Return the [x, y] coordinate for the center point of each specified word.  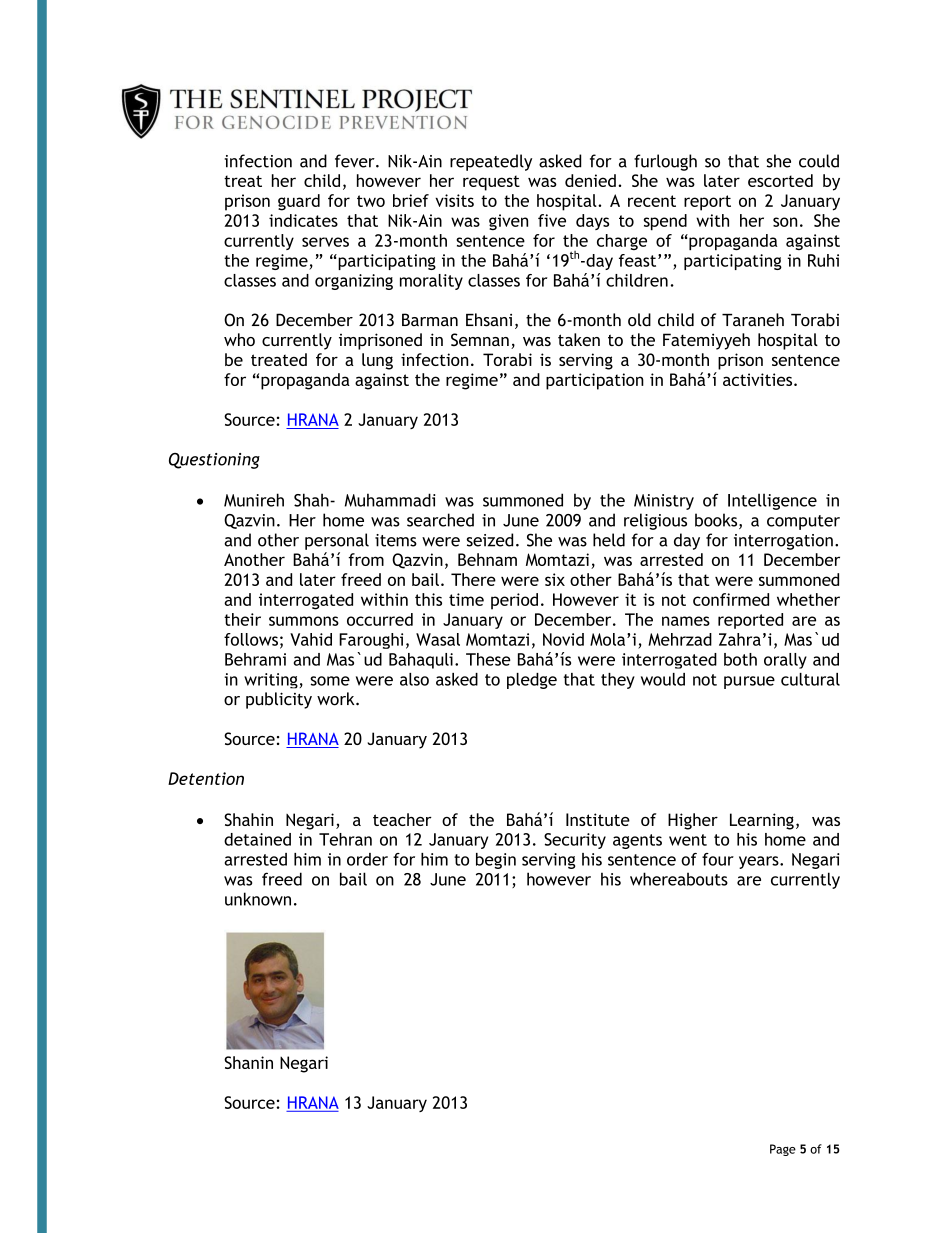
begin [496, 861]
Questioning [214, 461]
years [760, 862]
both [740, 659]
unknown [258, 899]
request [491, 183]
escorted [780, 180]
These [488, 659]
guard [299, 202]
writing [271, 681]
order [367, 859]
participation [595, 381]
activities [759, 379]
